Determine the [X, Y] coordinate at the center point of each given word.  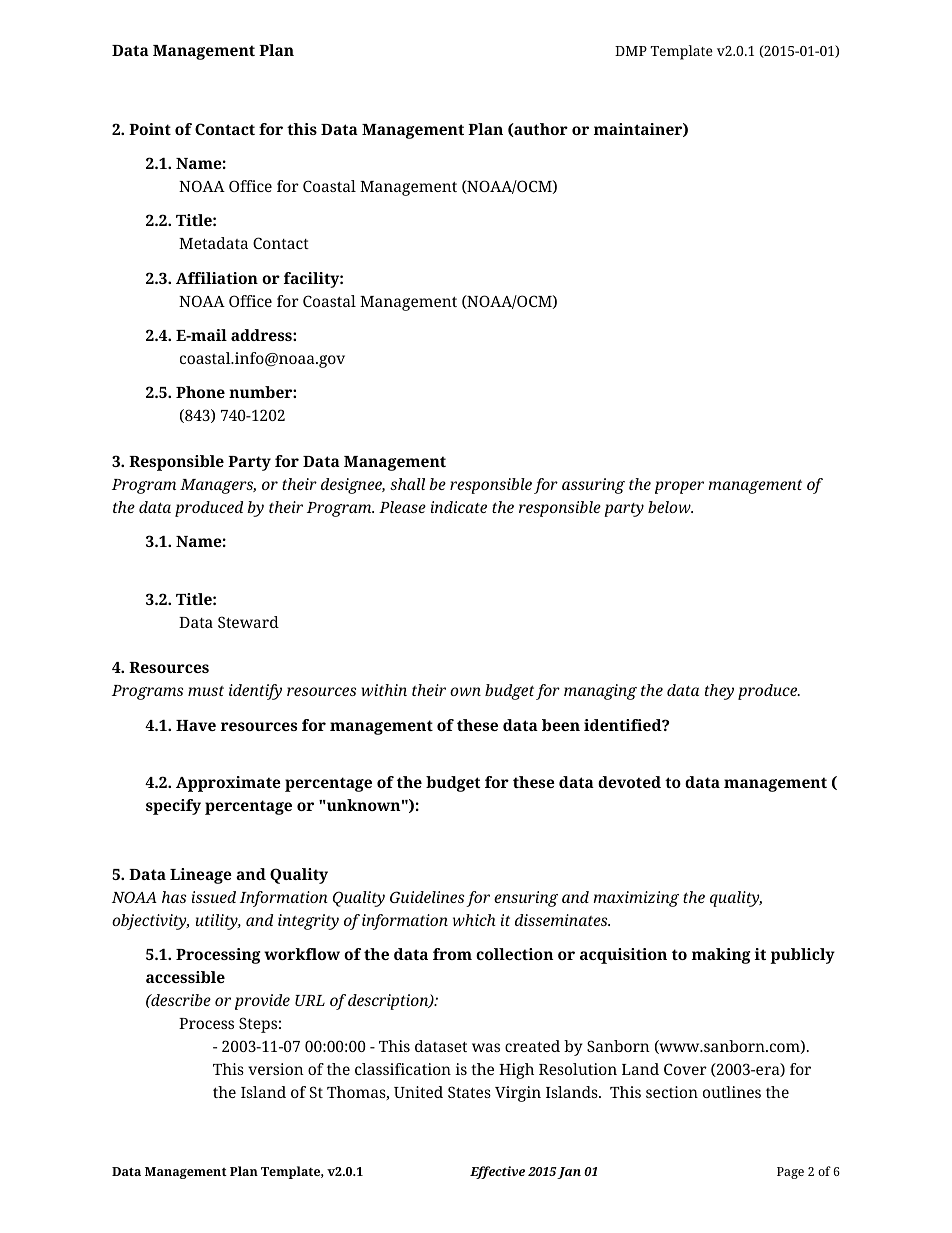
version [276, 1069]
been [561, 725]
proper [679, 487]
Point [150, 129]
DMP [631, 51]
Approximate [228, 784]
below [670, 507]
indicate [459, 507]
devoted [629, 782]
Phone [200, 392]
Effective [497, 1172]
